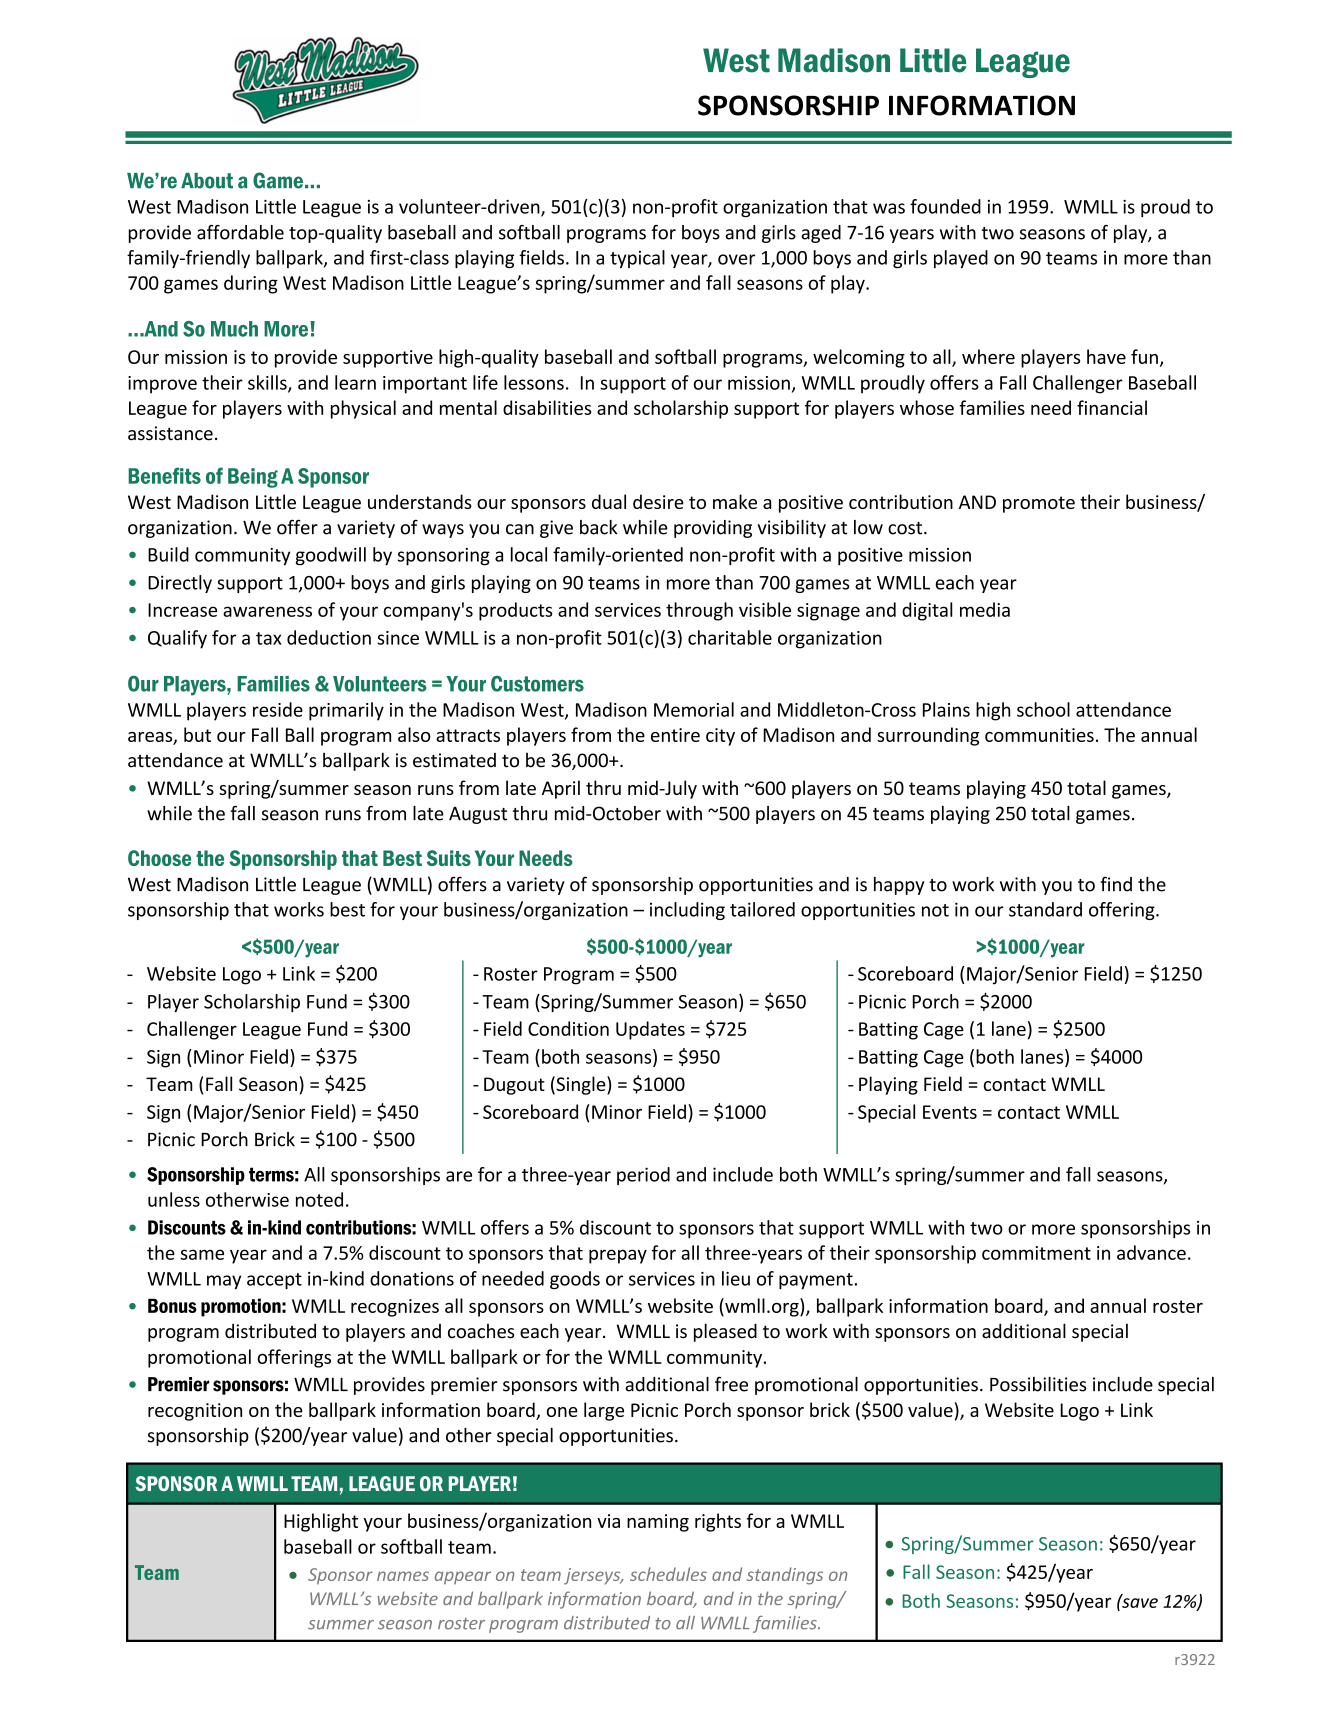 Image resolution: width=1341 pixels, height=1735 pixels. What do you see at coordinates (403, 1576) in the document?
I see `names` at bounding box center [403, 1576].
